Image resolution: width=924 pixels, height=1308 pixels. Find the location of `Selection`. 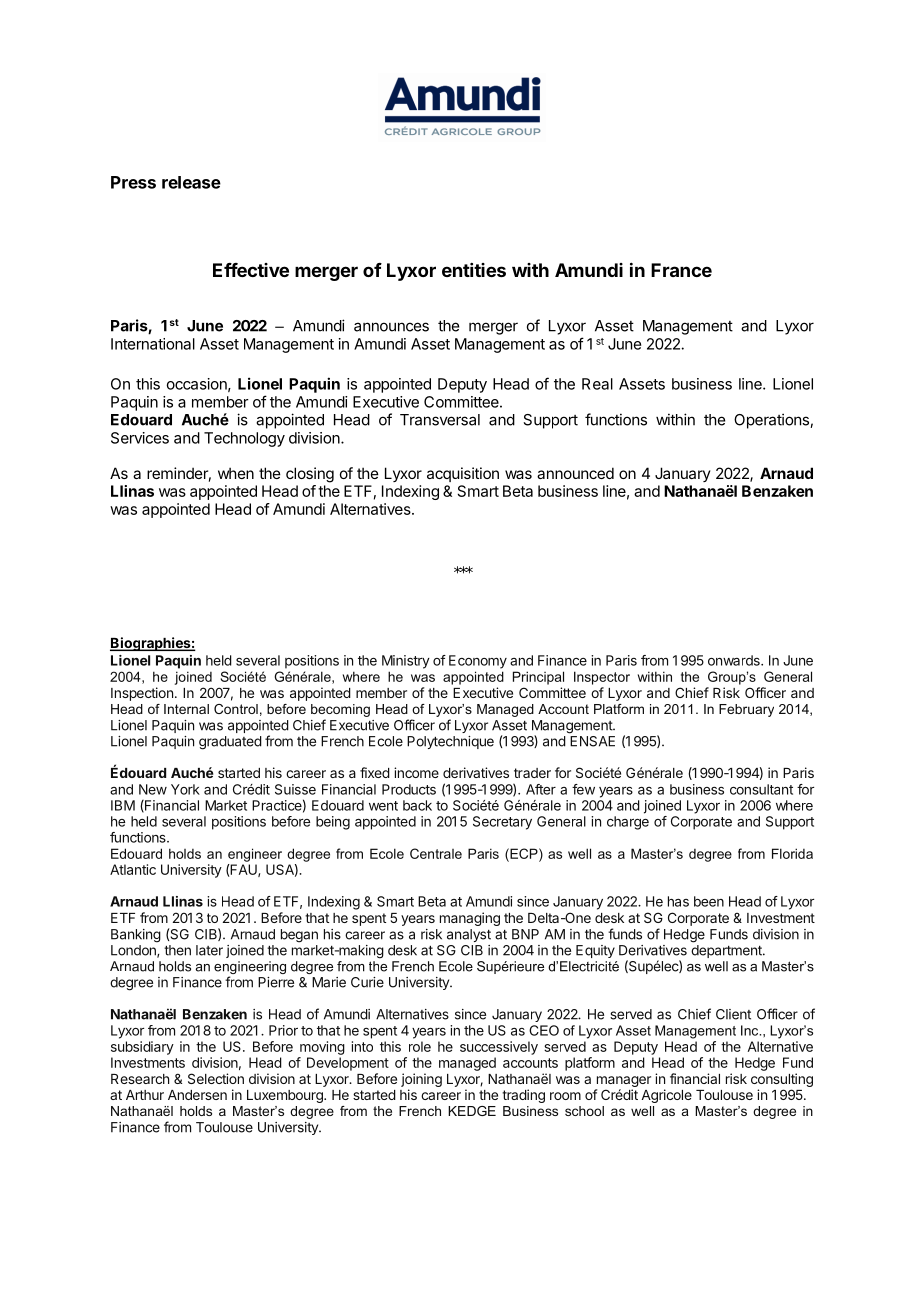

Selection is located at coordinates (216, 1078).
